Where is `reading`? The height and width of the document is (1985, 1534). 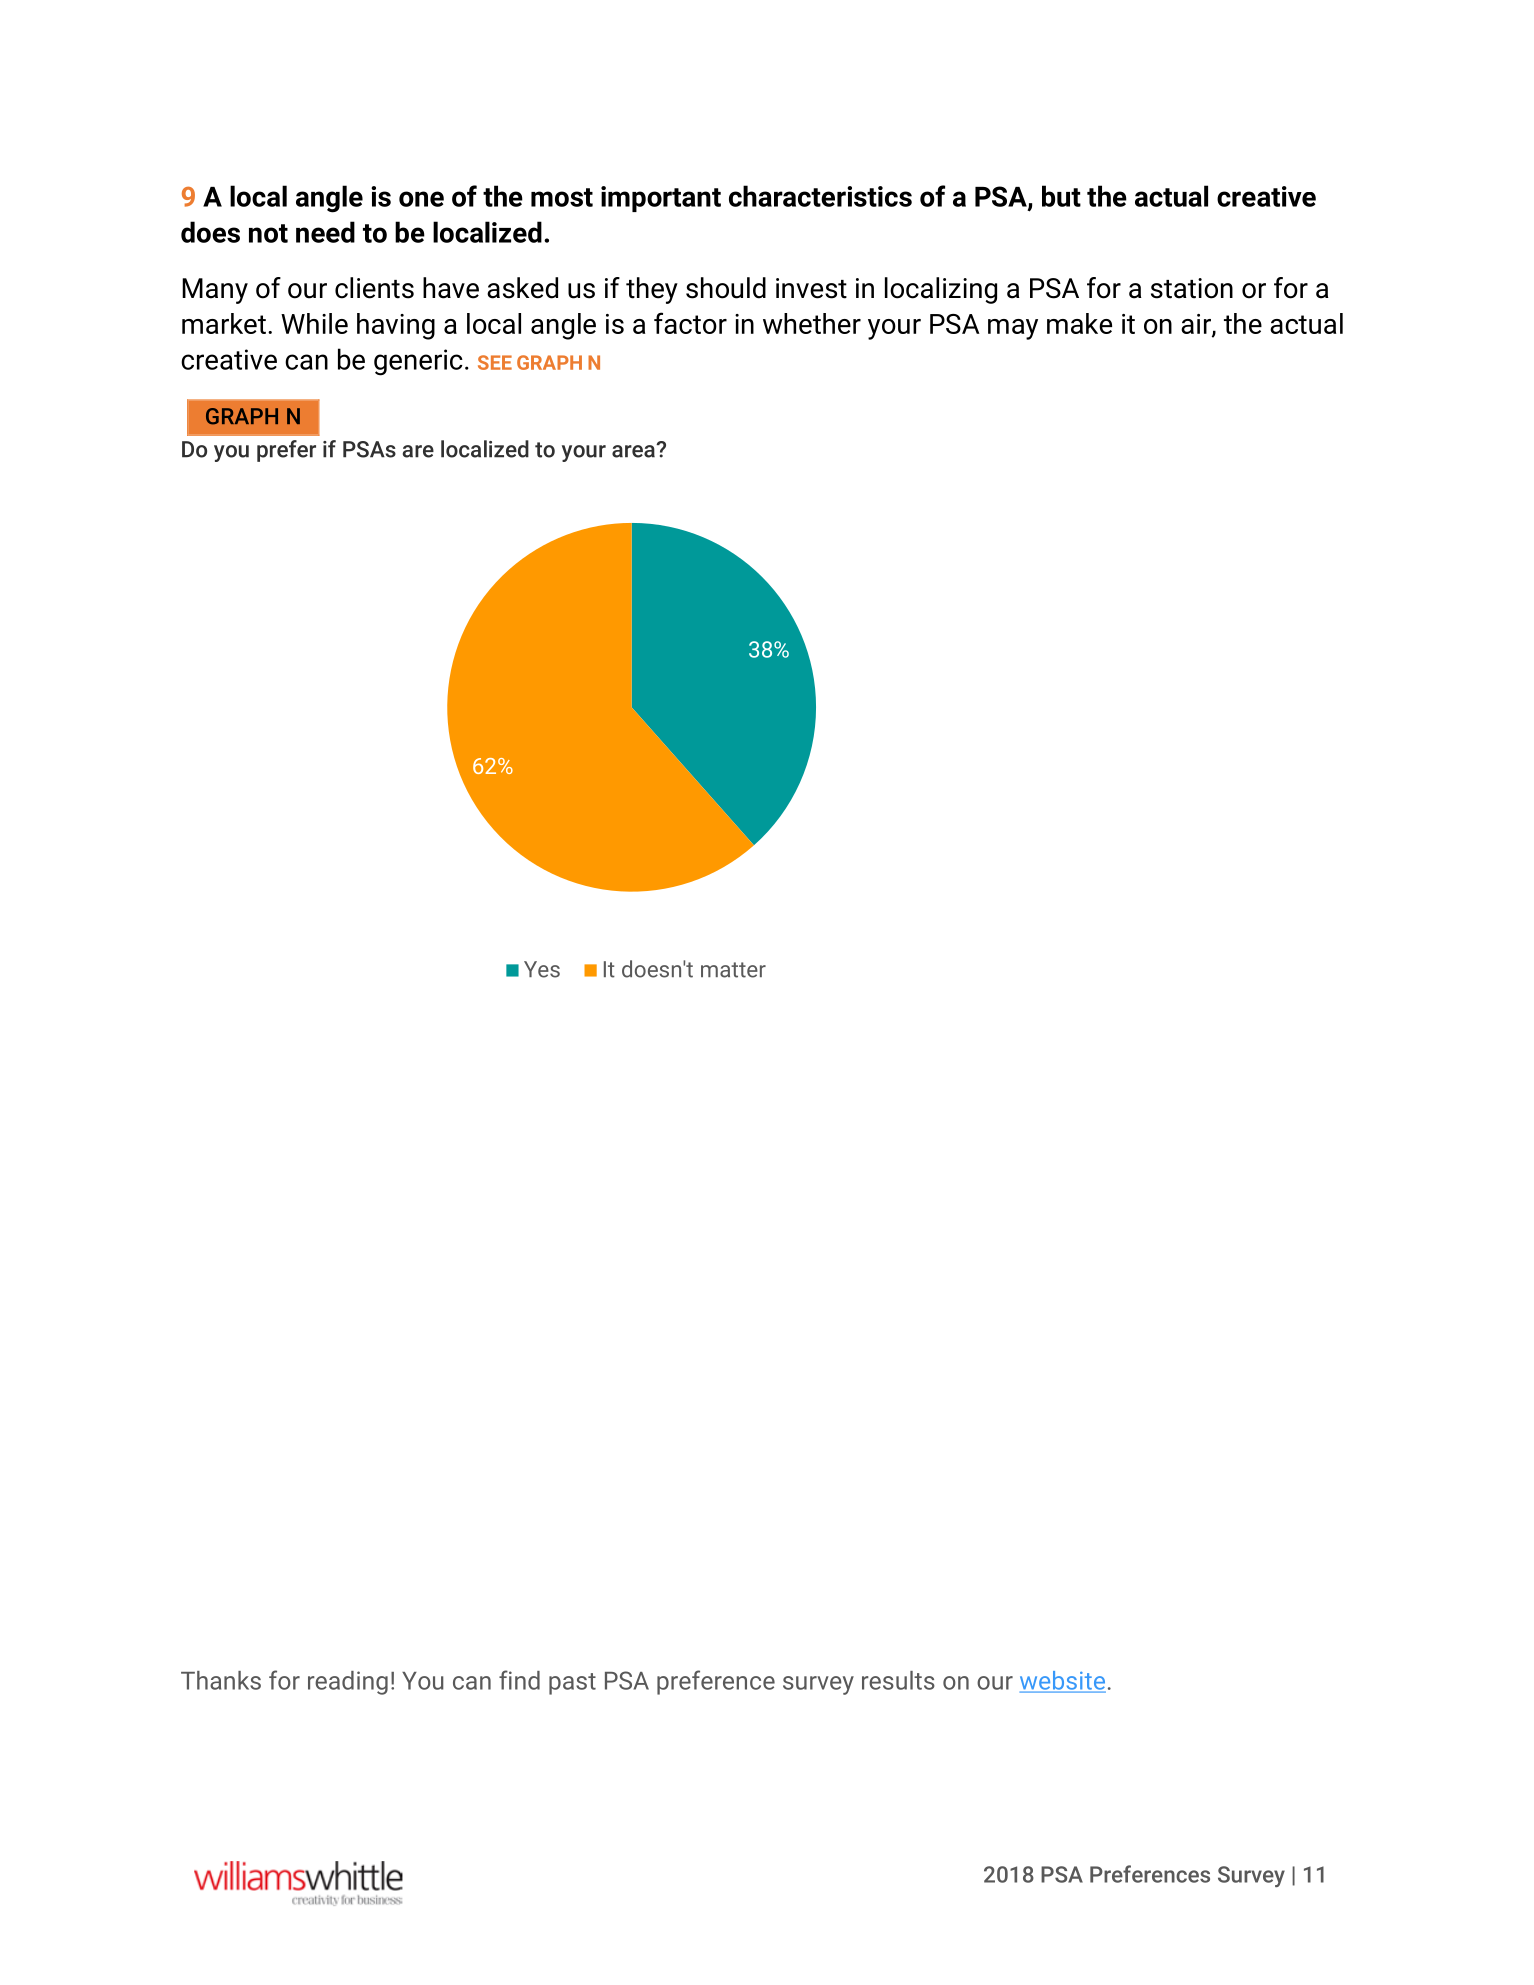 reading is located at coordinates (348, 1683).
